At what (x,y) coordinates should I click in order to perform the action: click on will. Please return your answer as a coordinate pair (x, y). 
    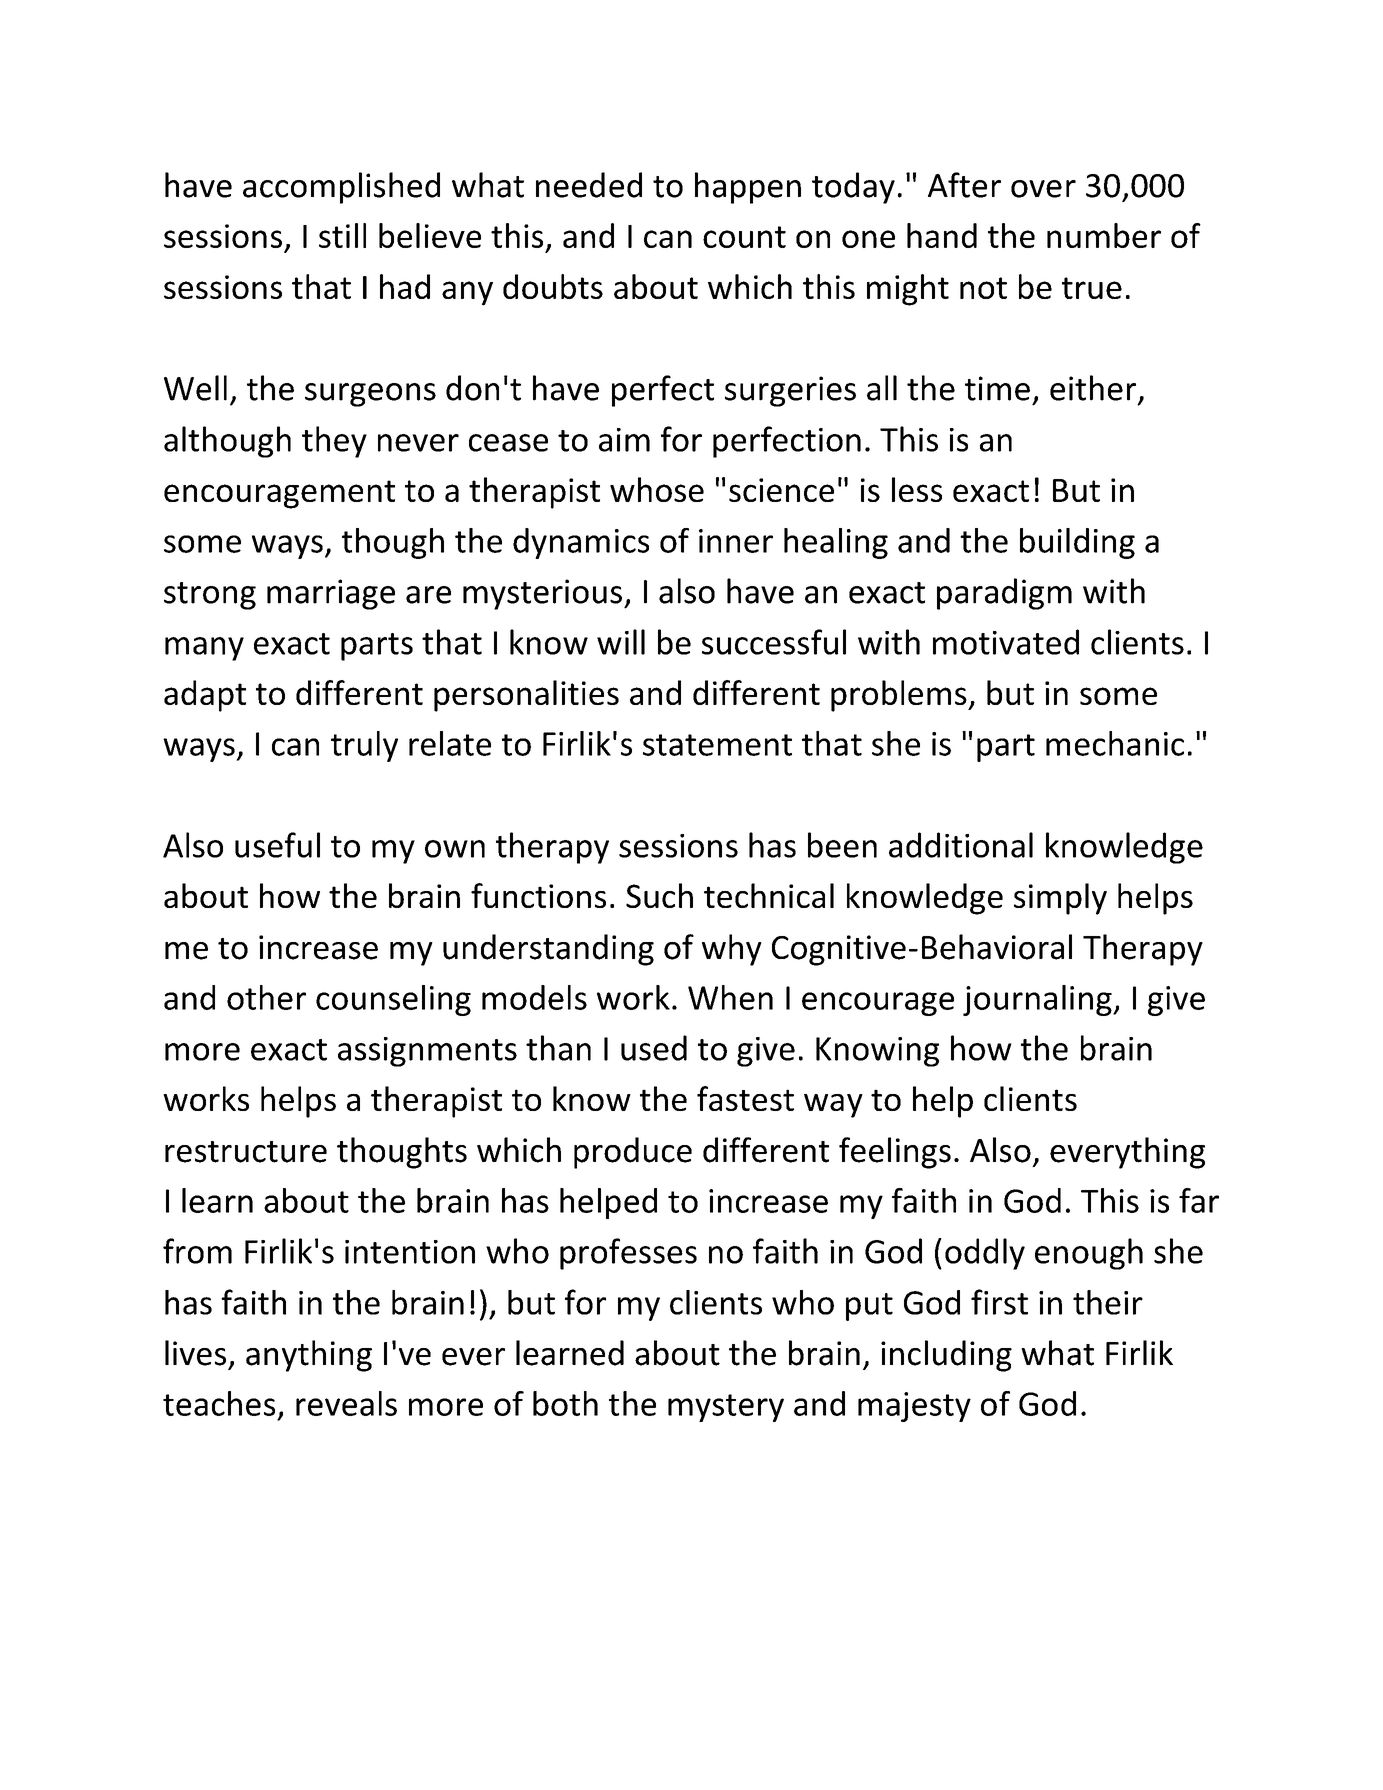
    Looking at the image, I should click on (621, 642).
